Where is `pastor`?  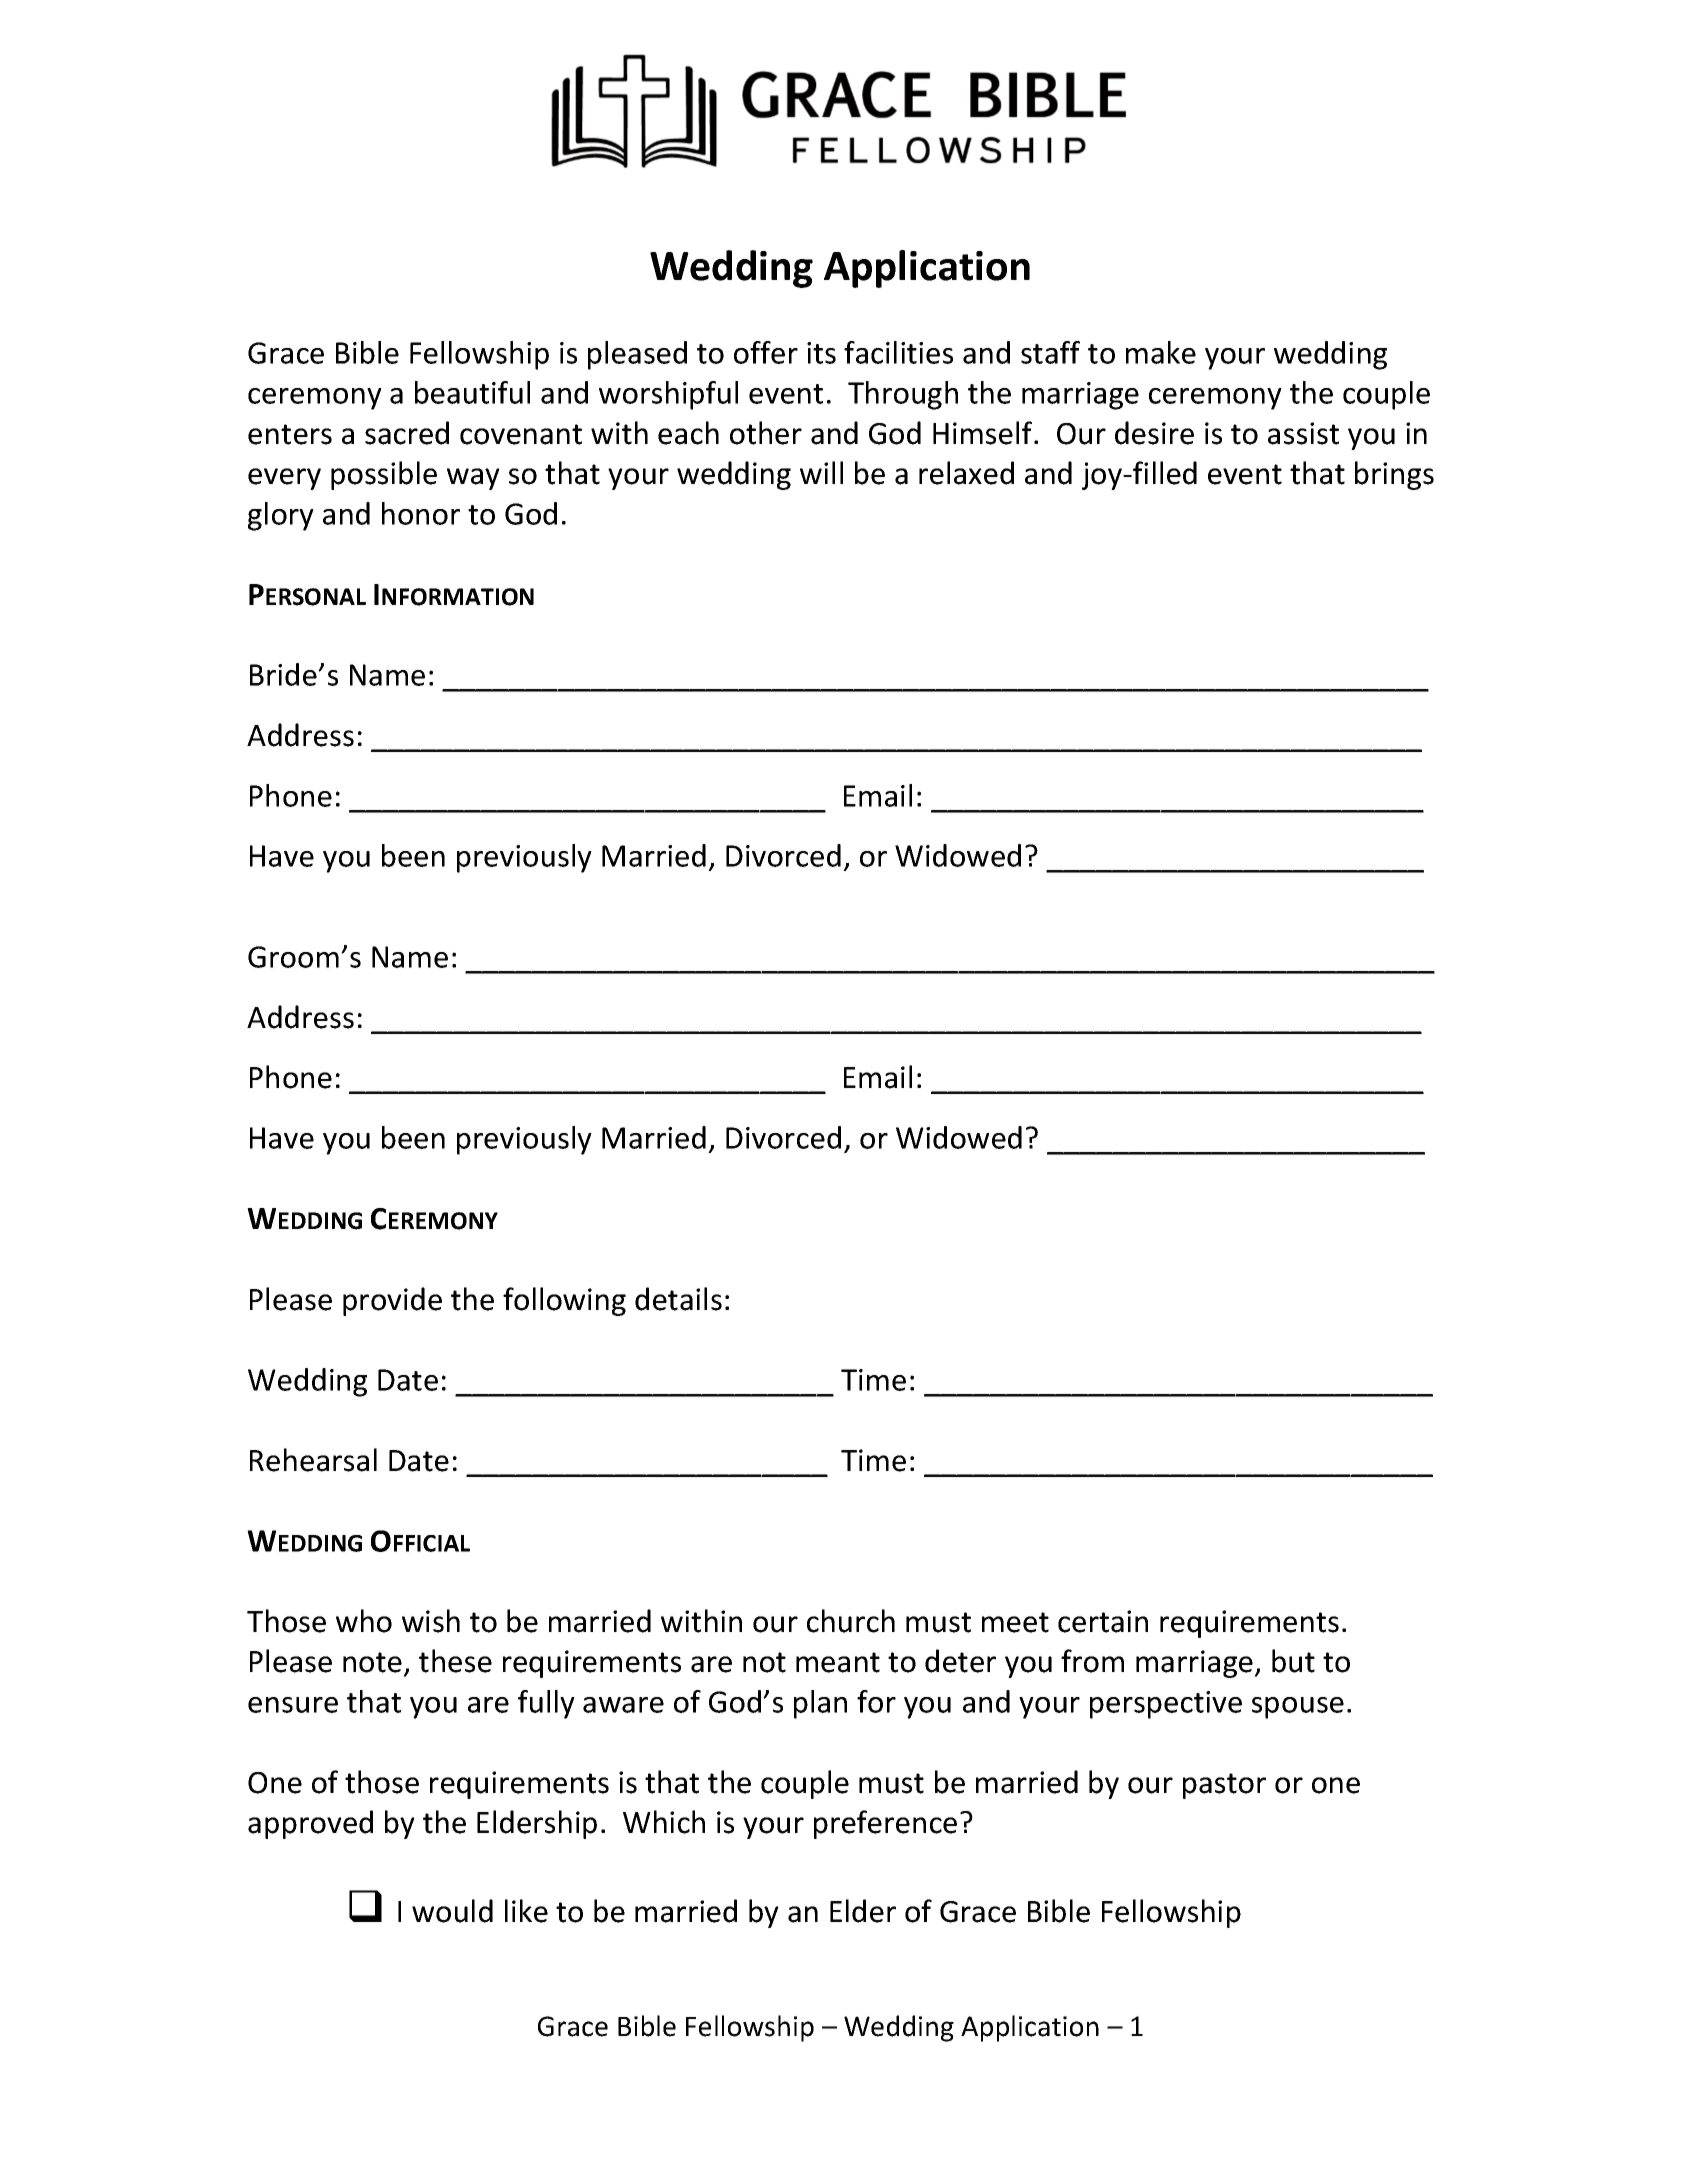 pastor is located at coordinates (1224, 1786).
